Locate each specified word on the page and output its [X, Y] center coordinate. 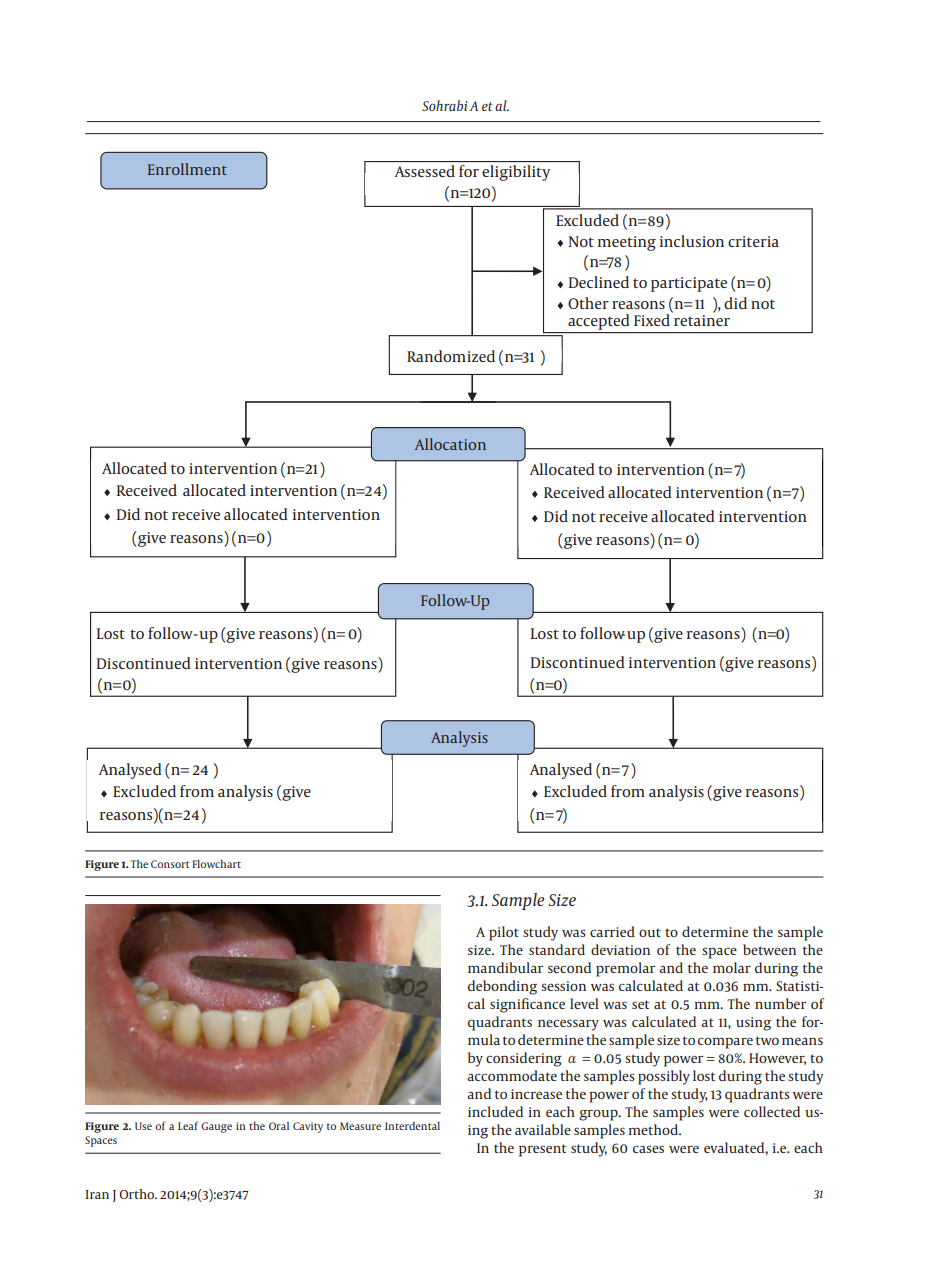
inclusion [692, 241]
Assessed [425, 171]
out [650, 932]
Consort [170, 864]
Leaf [188, 1125]
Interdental [412, 1126]
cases [648, 1149]
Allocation [450, 444]
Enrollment [187, 169]
